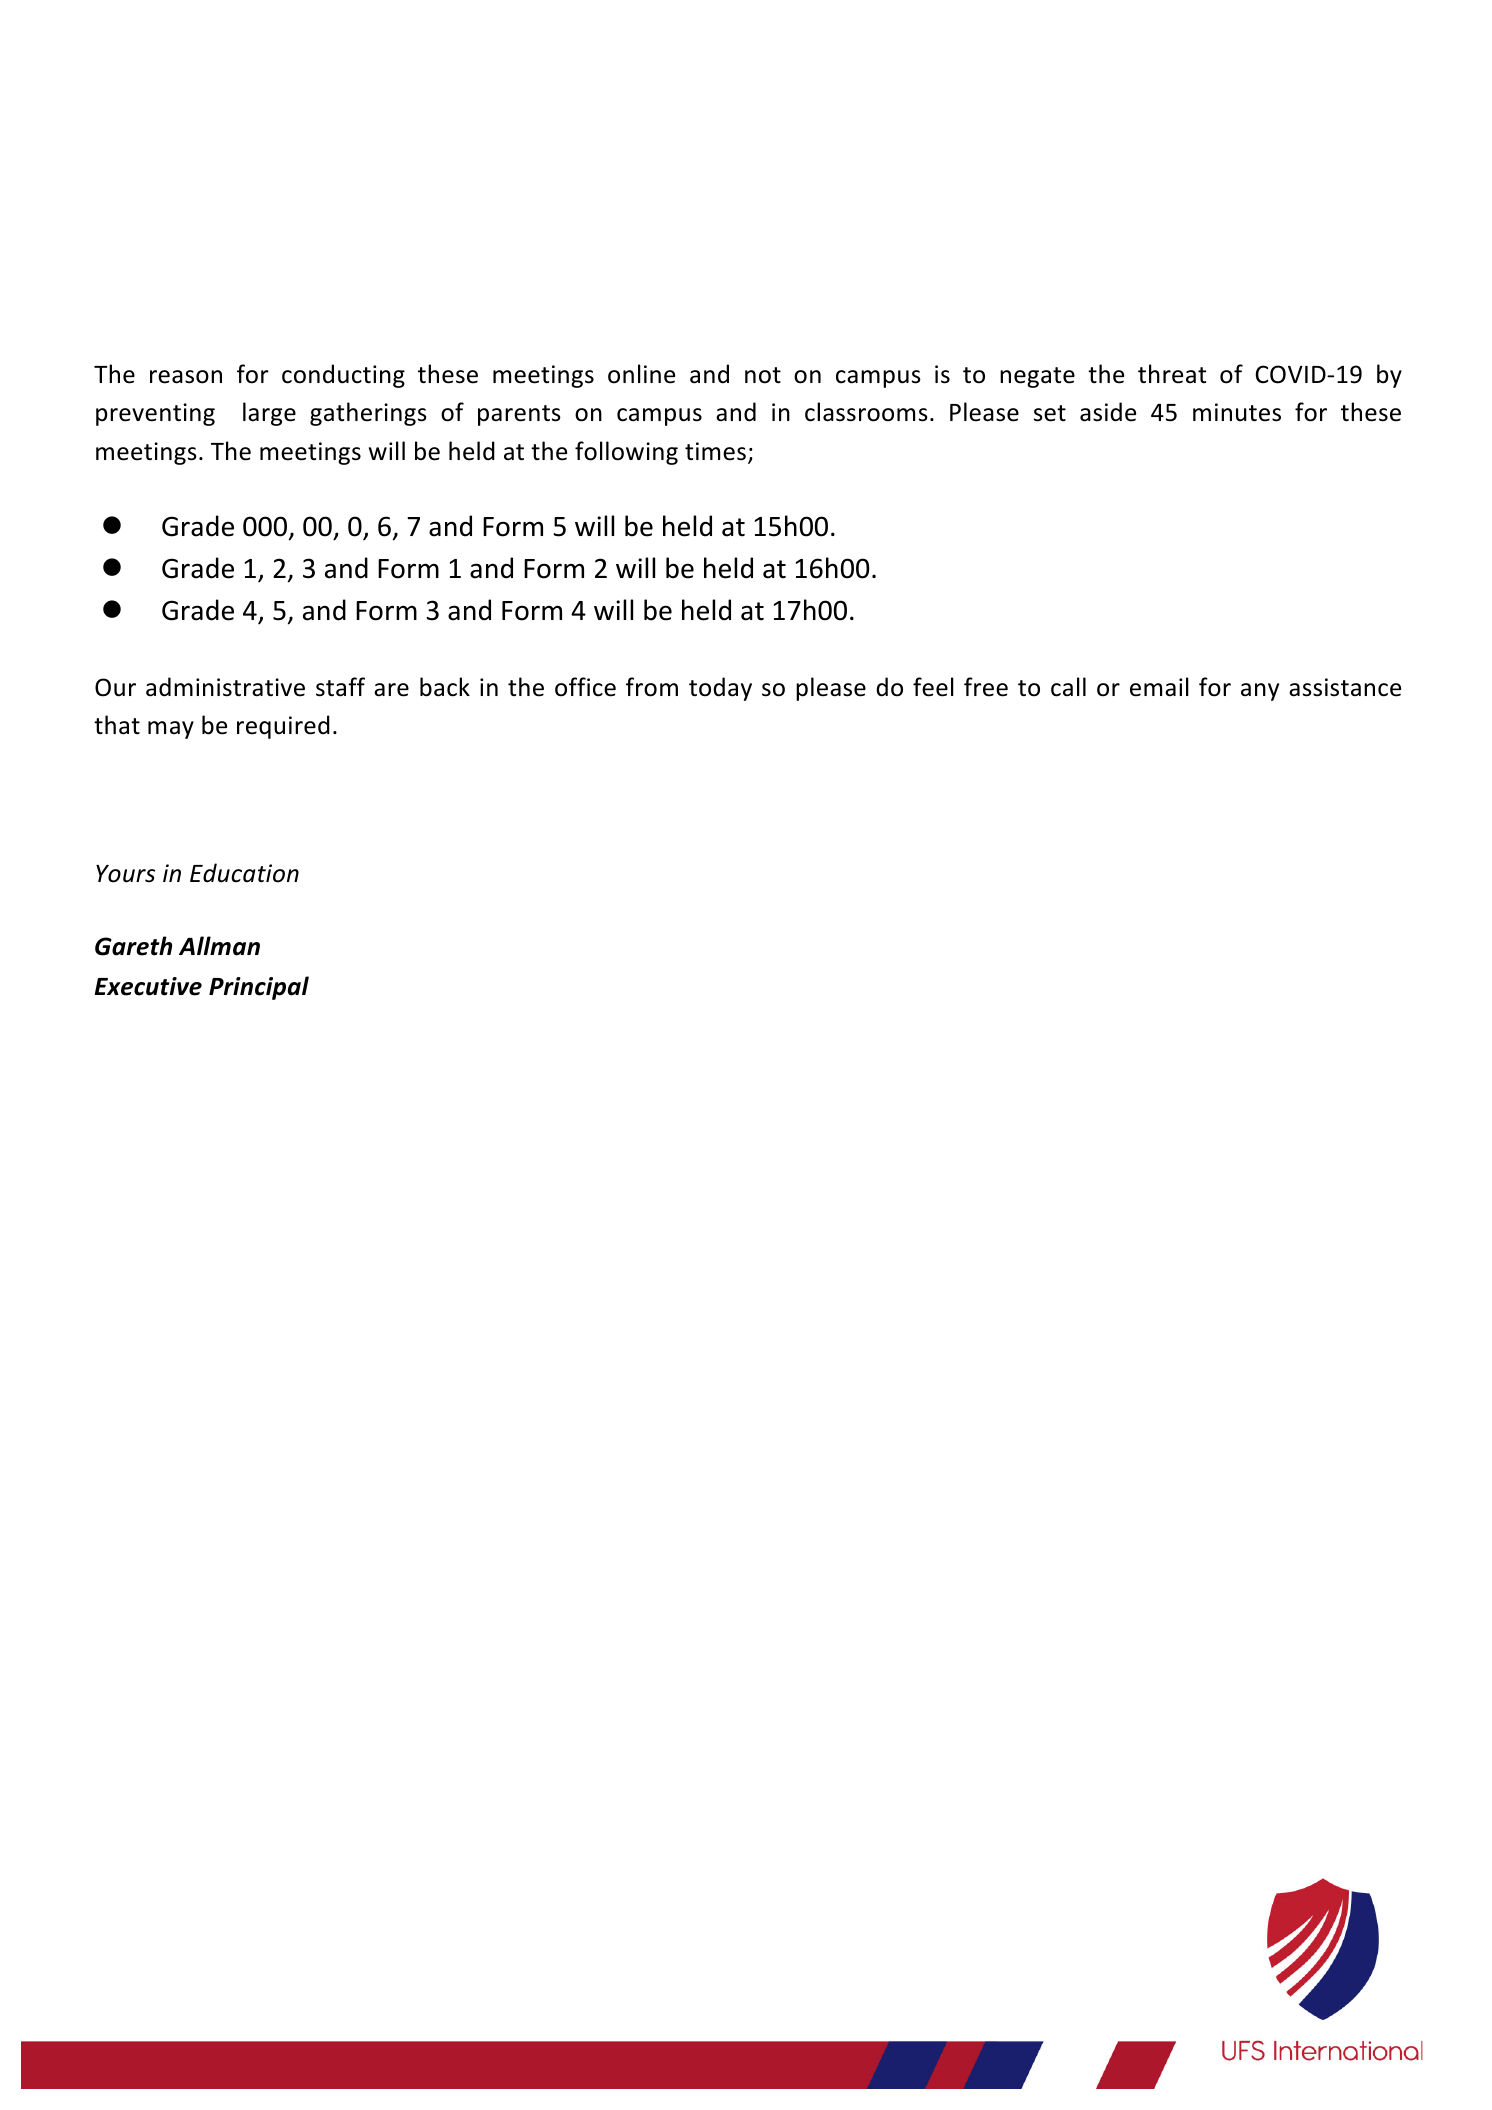 The image size is (1492, 2110). Describe the element at coordinates (1260, 692) in the document. I see `any` at that location.
